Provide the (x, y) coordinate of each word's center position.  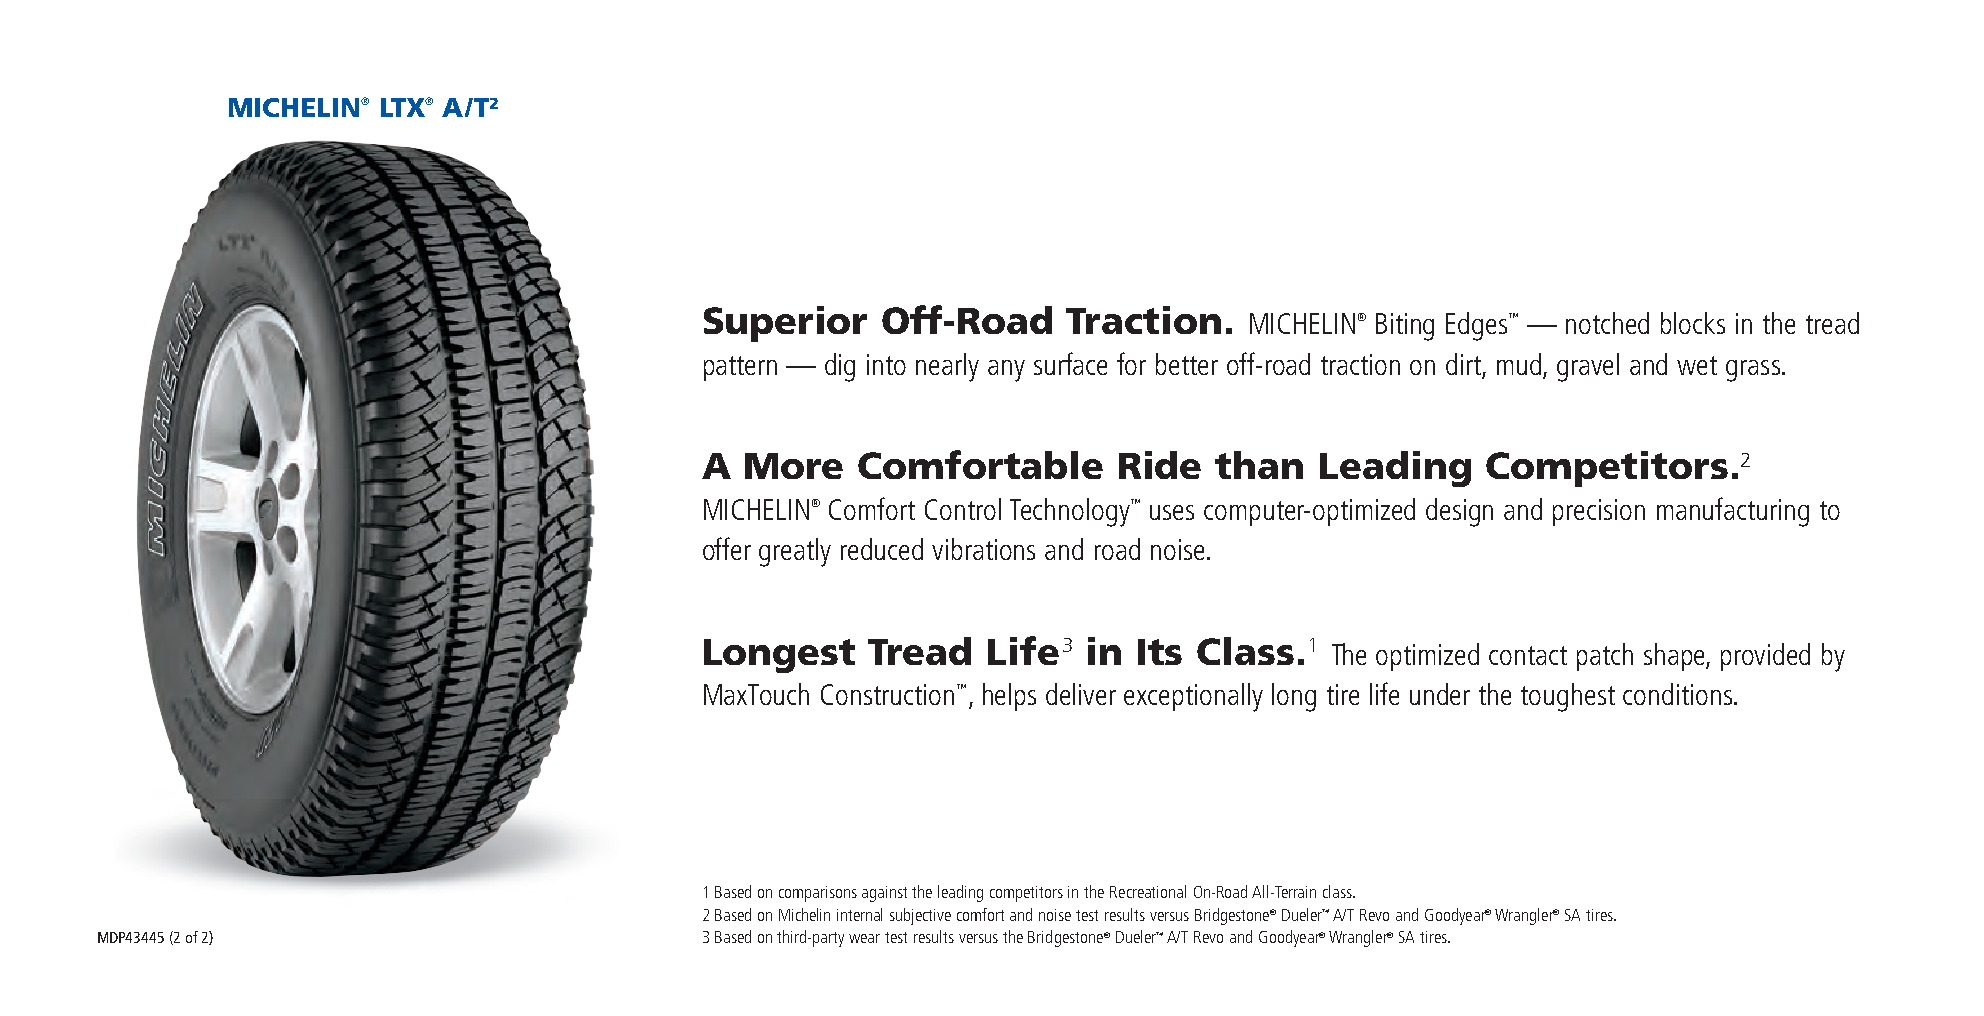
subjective (920, 916)
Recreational (1148, 891)
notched (1607, 323)
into (886, 364)
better (1187, 364)
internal (859, 914)
